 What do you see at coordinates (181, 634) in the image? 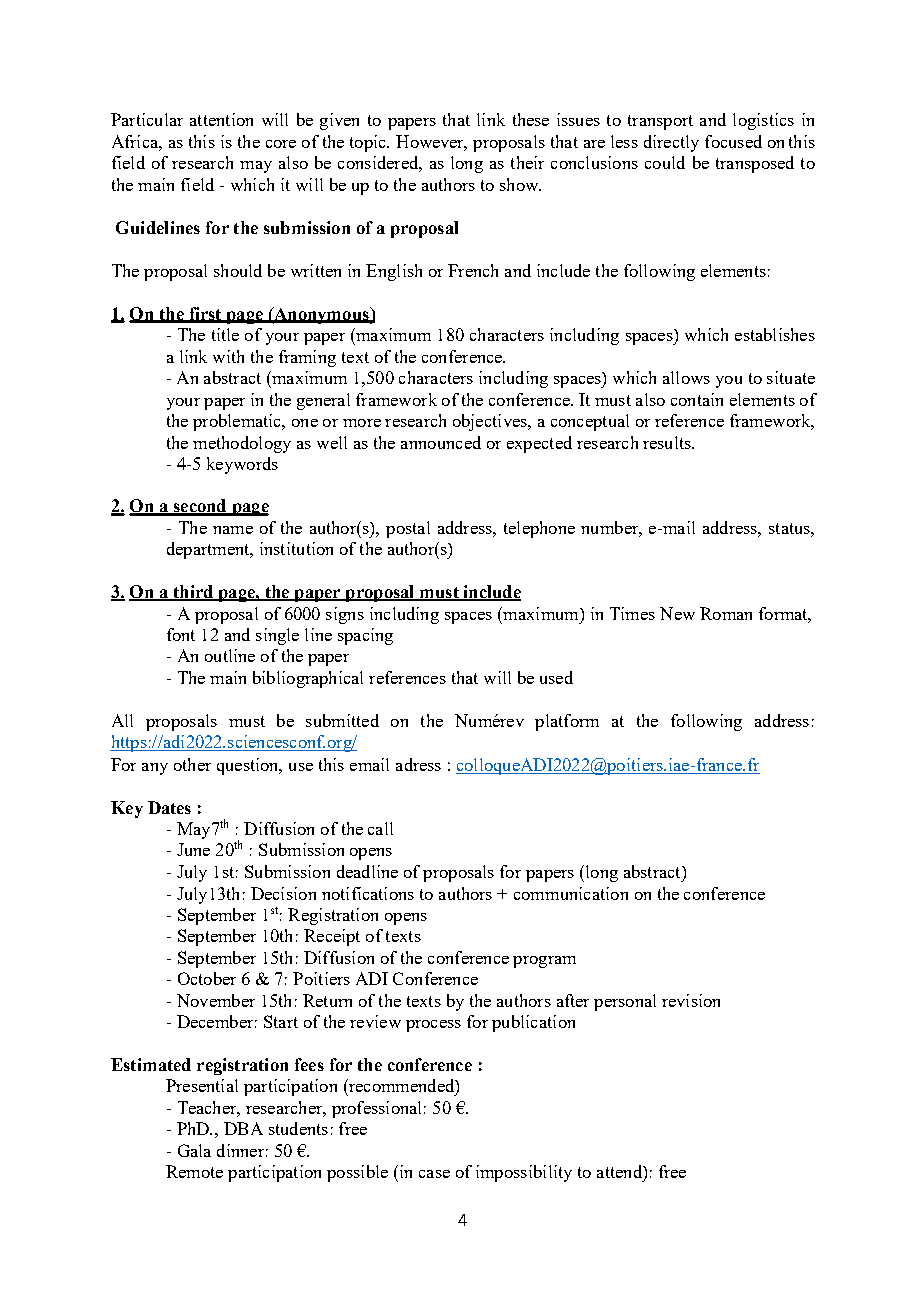
I see `font` at bounding box center [181, 634].
